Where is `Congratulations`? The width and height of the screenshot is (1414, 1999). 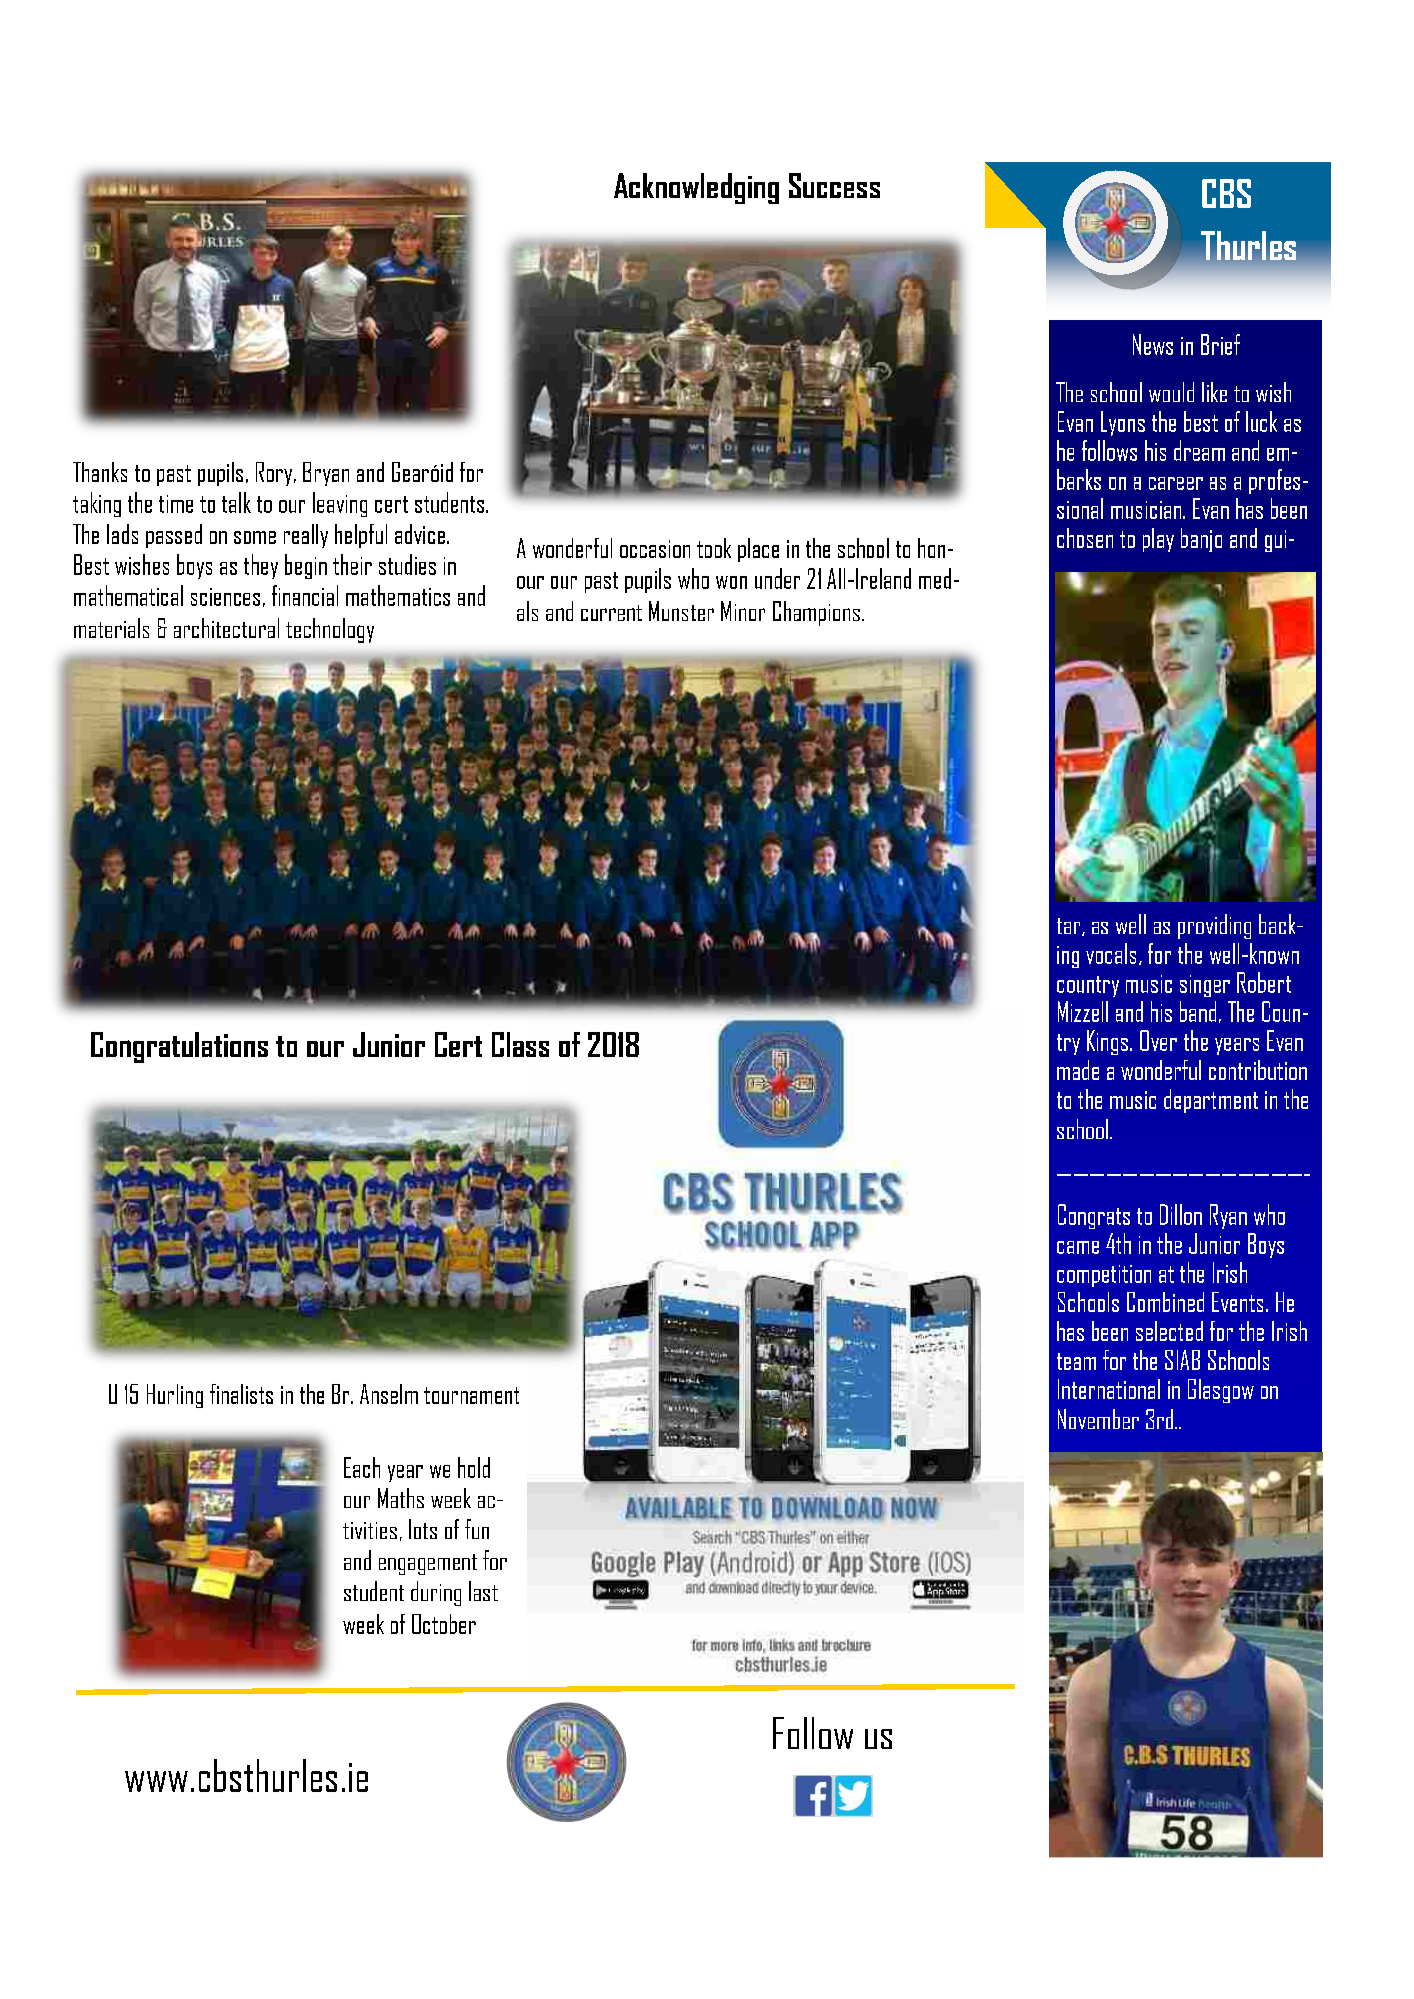 Congratulations is located at coordinates (179, 1047).
